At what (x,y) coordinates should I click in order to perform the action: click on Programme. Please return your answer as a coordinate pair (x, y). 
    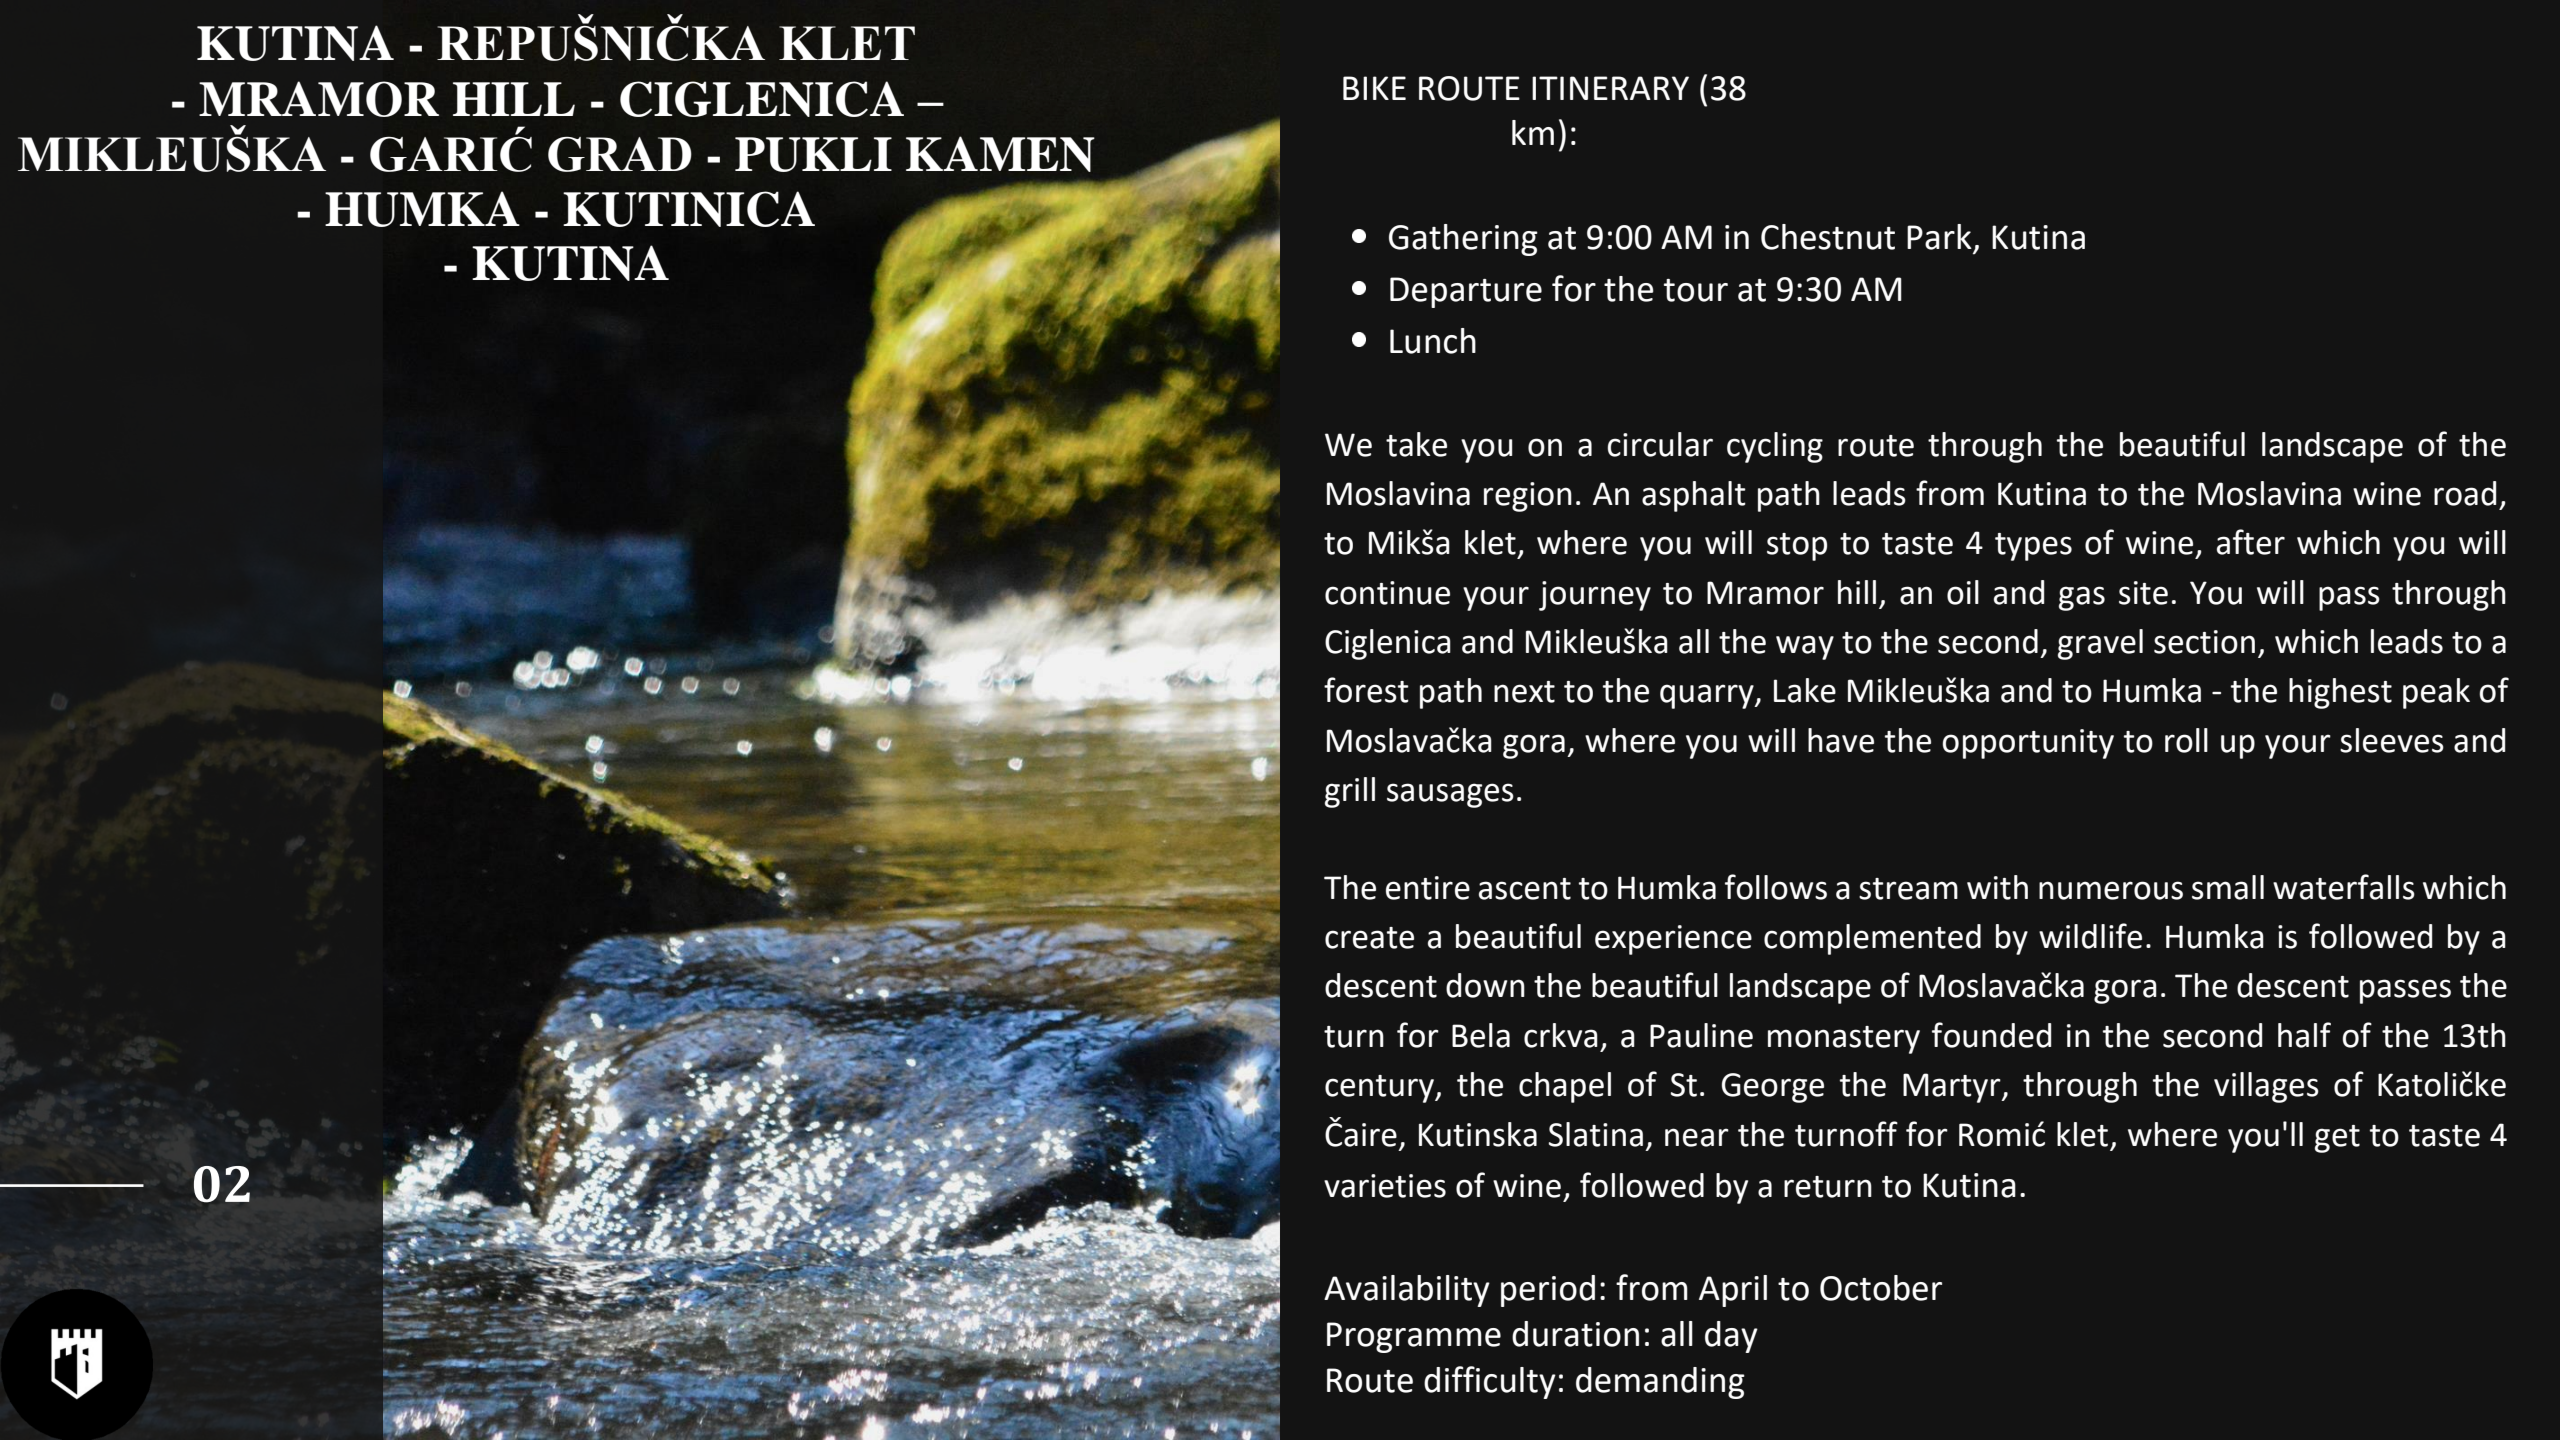
    Looking at the image, I should click on (1414, 1337).
